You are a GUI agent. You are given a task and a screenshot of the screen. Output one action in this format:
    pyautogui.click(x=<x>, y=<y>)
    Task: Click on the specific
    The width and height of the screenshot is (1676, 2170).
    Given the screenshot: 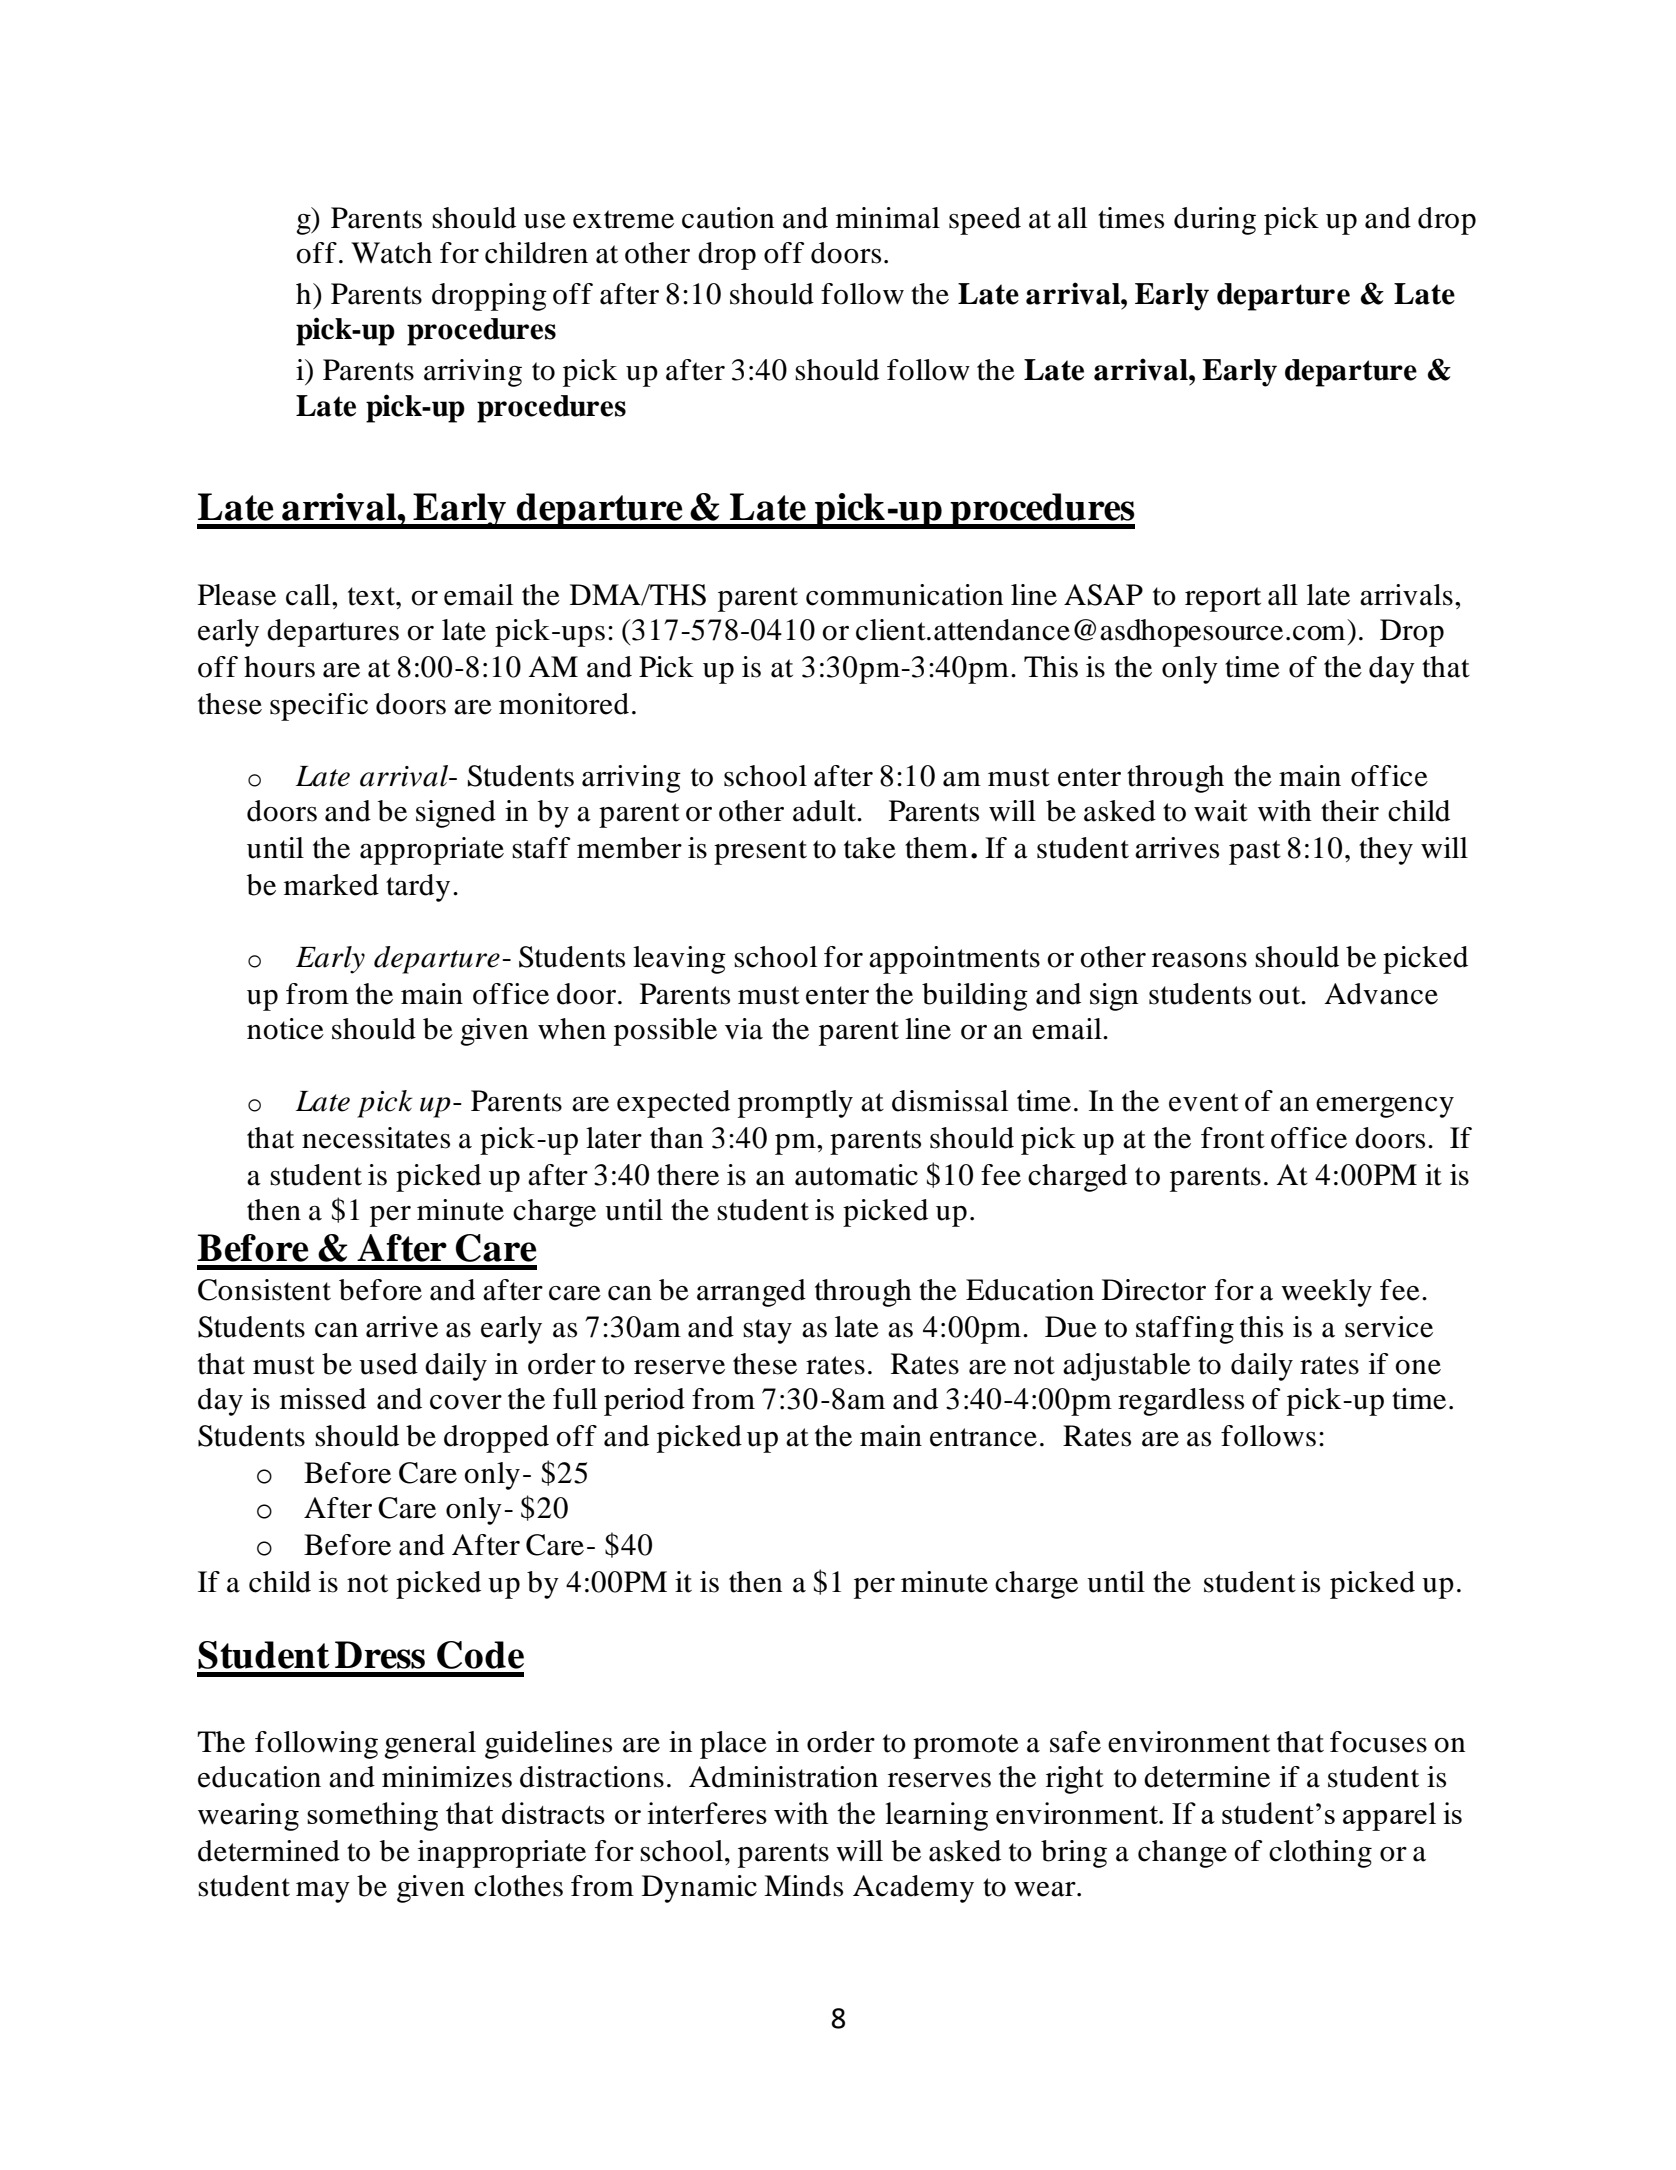 What is the action you would take?
    pyautogui.click(x=319, y=707)
